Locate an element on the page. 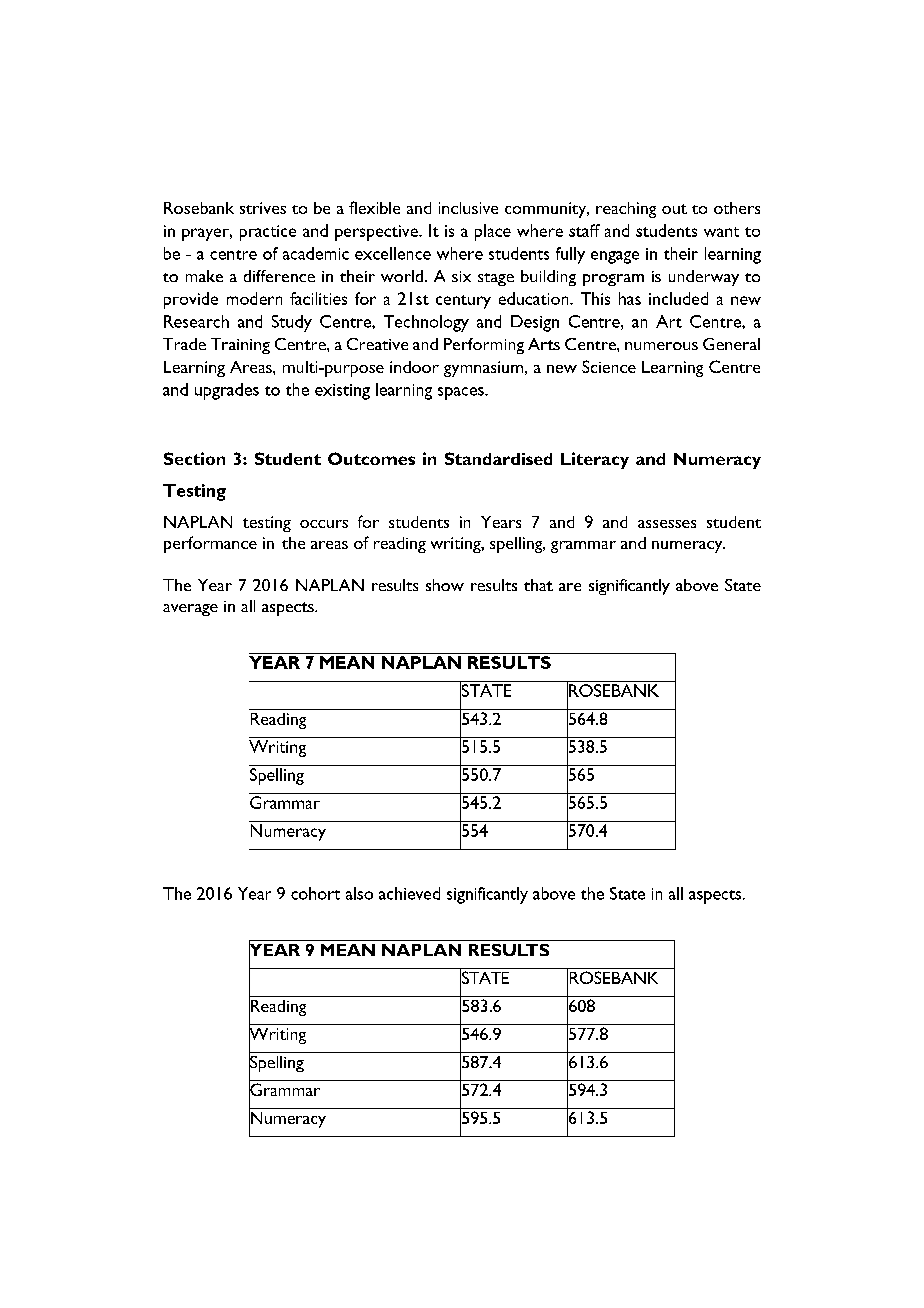  place is located at coordinates (493, 232).
